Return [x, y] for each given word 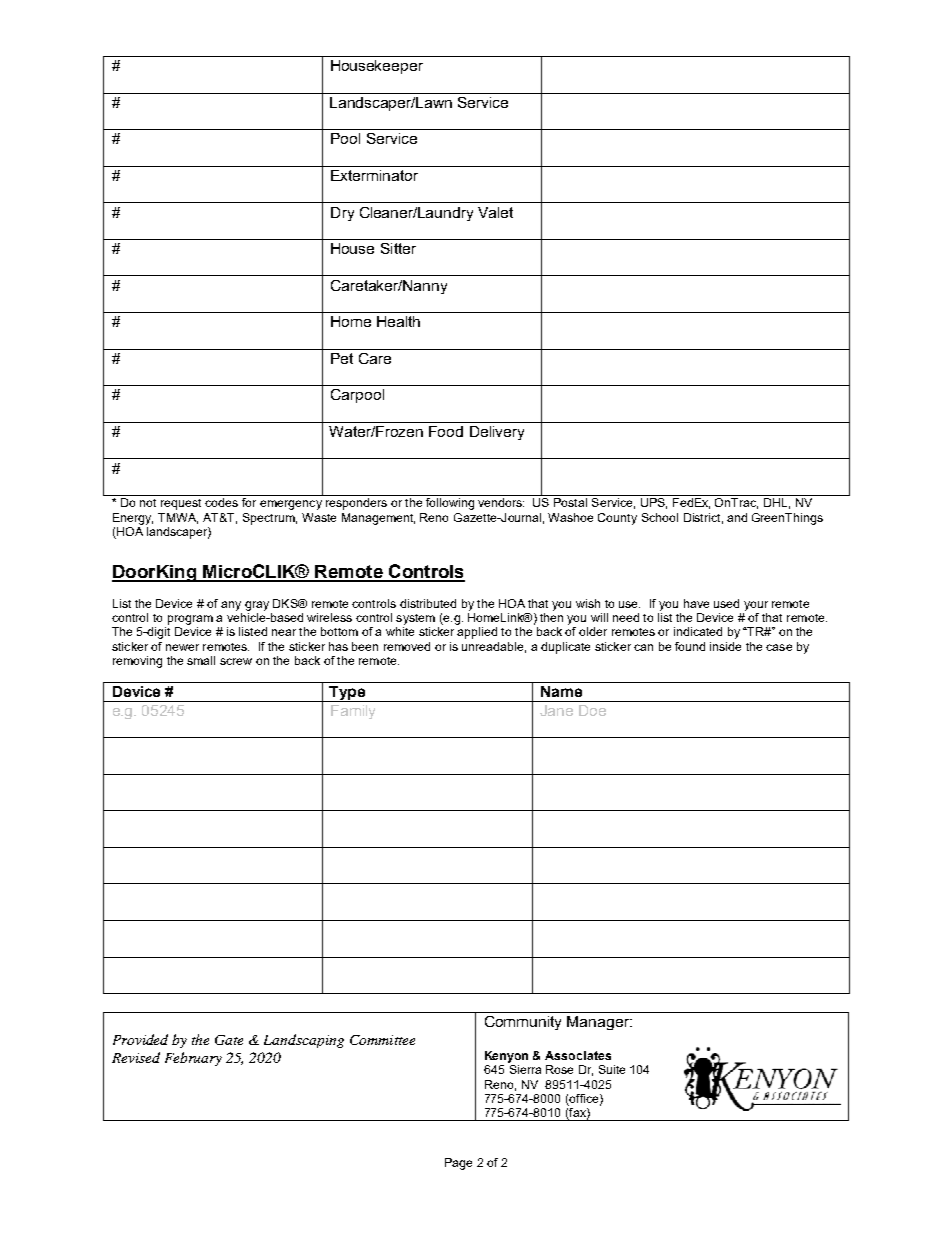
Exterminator [374, 175]
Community [523, 1023]
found [690, 646]
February [193, 1059]
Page [458, 1164]
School [660, 517]
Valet [495, 212]
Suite [612, 1069]
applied [477, 633]
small [201, 660]
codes [221, 502]
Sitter [398, 248]
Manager [599, 1023]
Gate [229, 1040]
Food [446, 431]
